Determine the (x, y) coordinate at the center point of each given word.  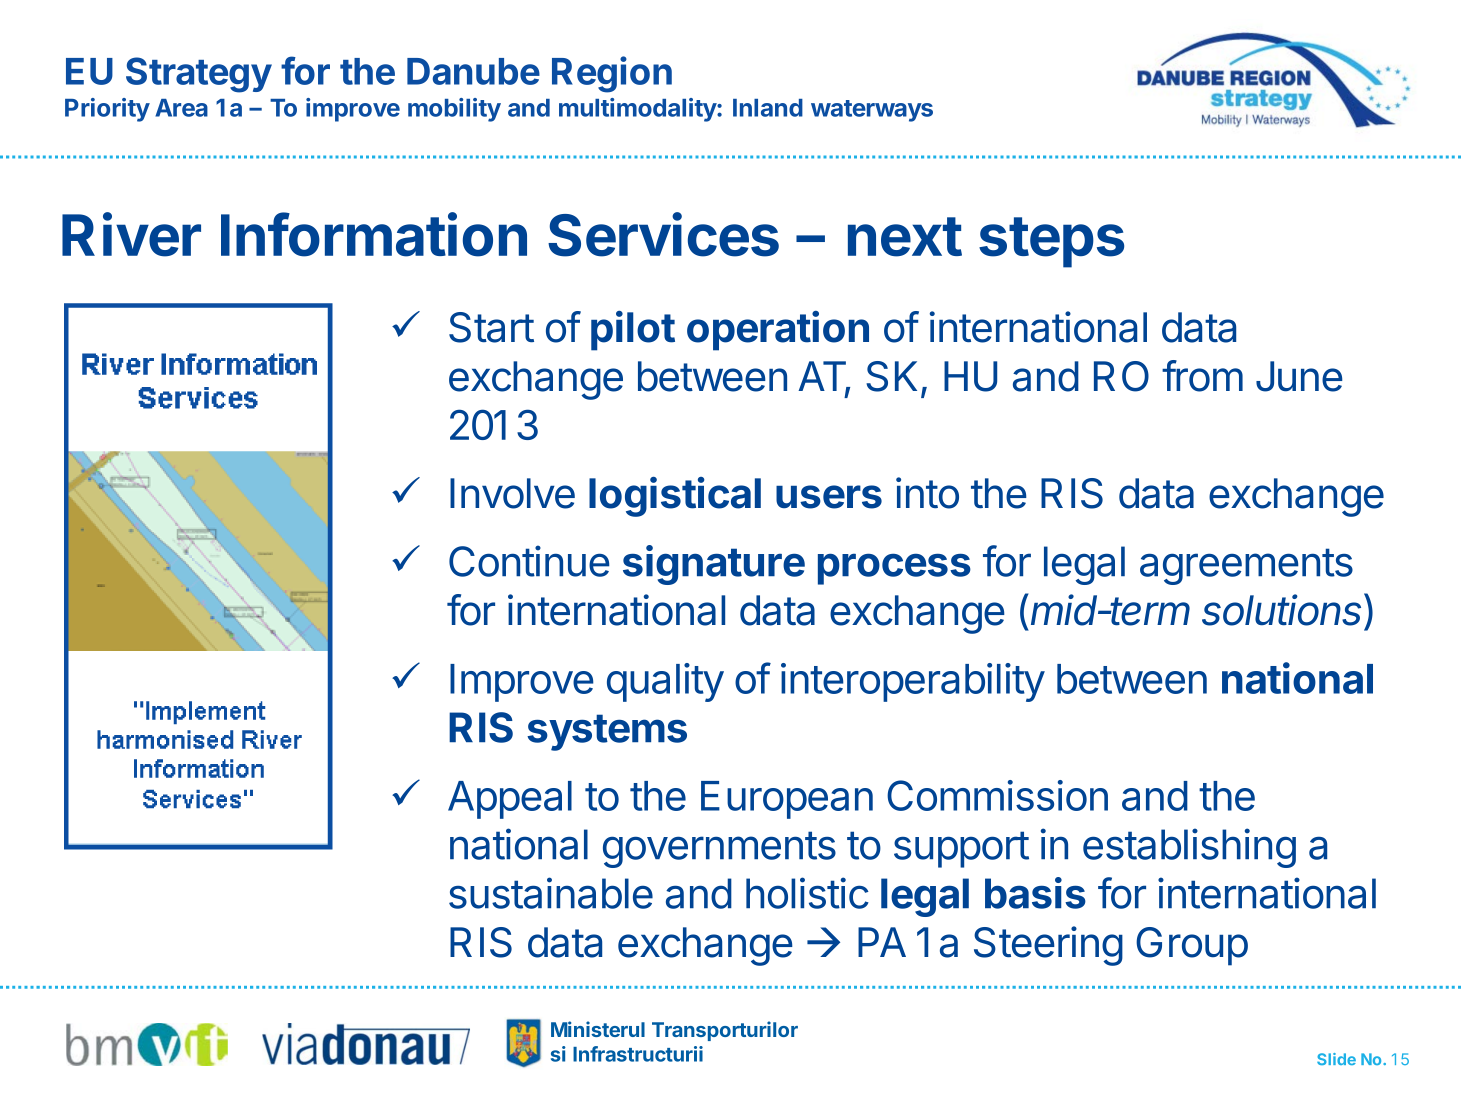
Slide (1336, 1059)
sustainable (551, 893)
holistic (807, 893)
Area (181, 108)
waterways (872, 111)
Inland (768, 108)
